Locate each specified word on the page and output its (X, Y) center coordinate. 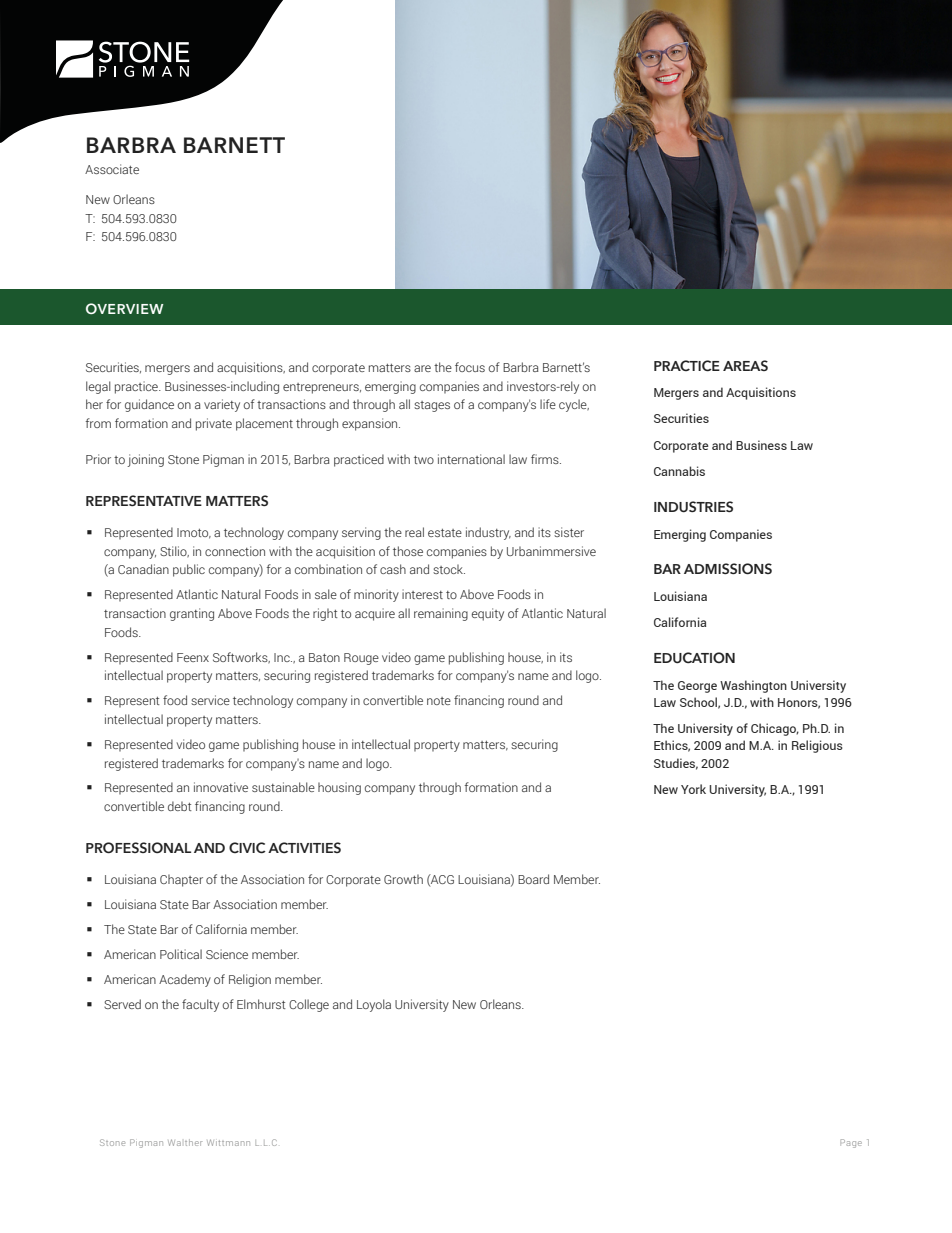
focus (470, 367)
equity (488, 614)
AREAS (745, 365)
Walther (185, 1142)
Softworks (241, 658)
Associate (112, 169)
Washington (753, 686)
